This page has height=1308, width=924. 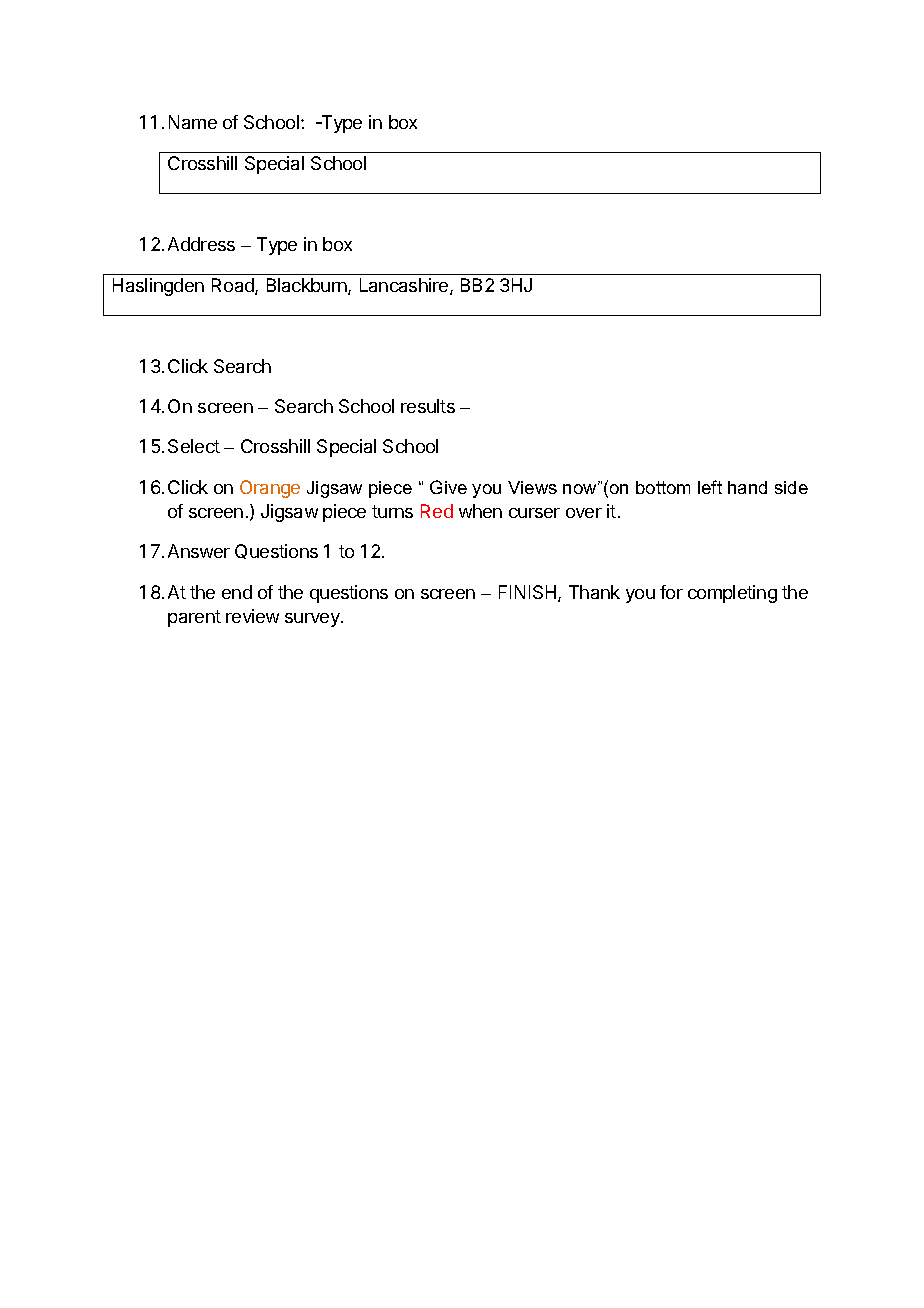 I want to click on completing, so click(x=732, y=594).
